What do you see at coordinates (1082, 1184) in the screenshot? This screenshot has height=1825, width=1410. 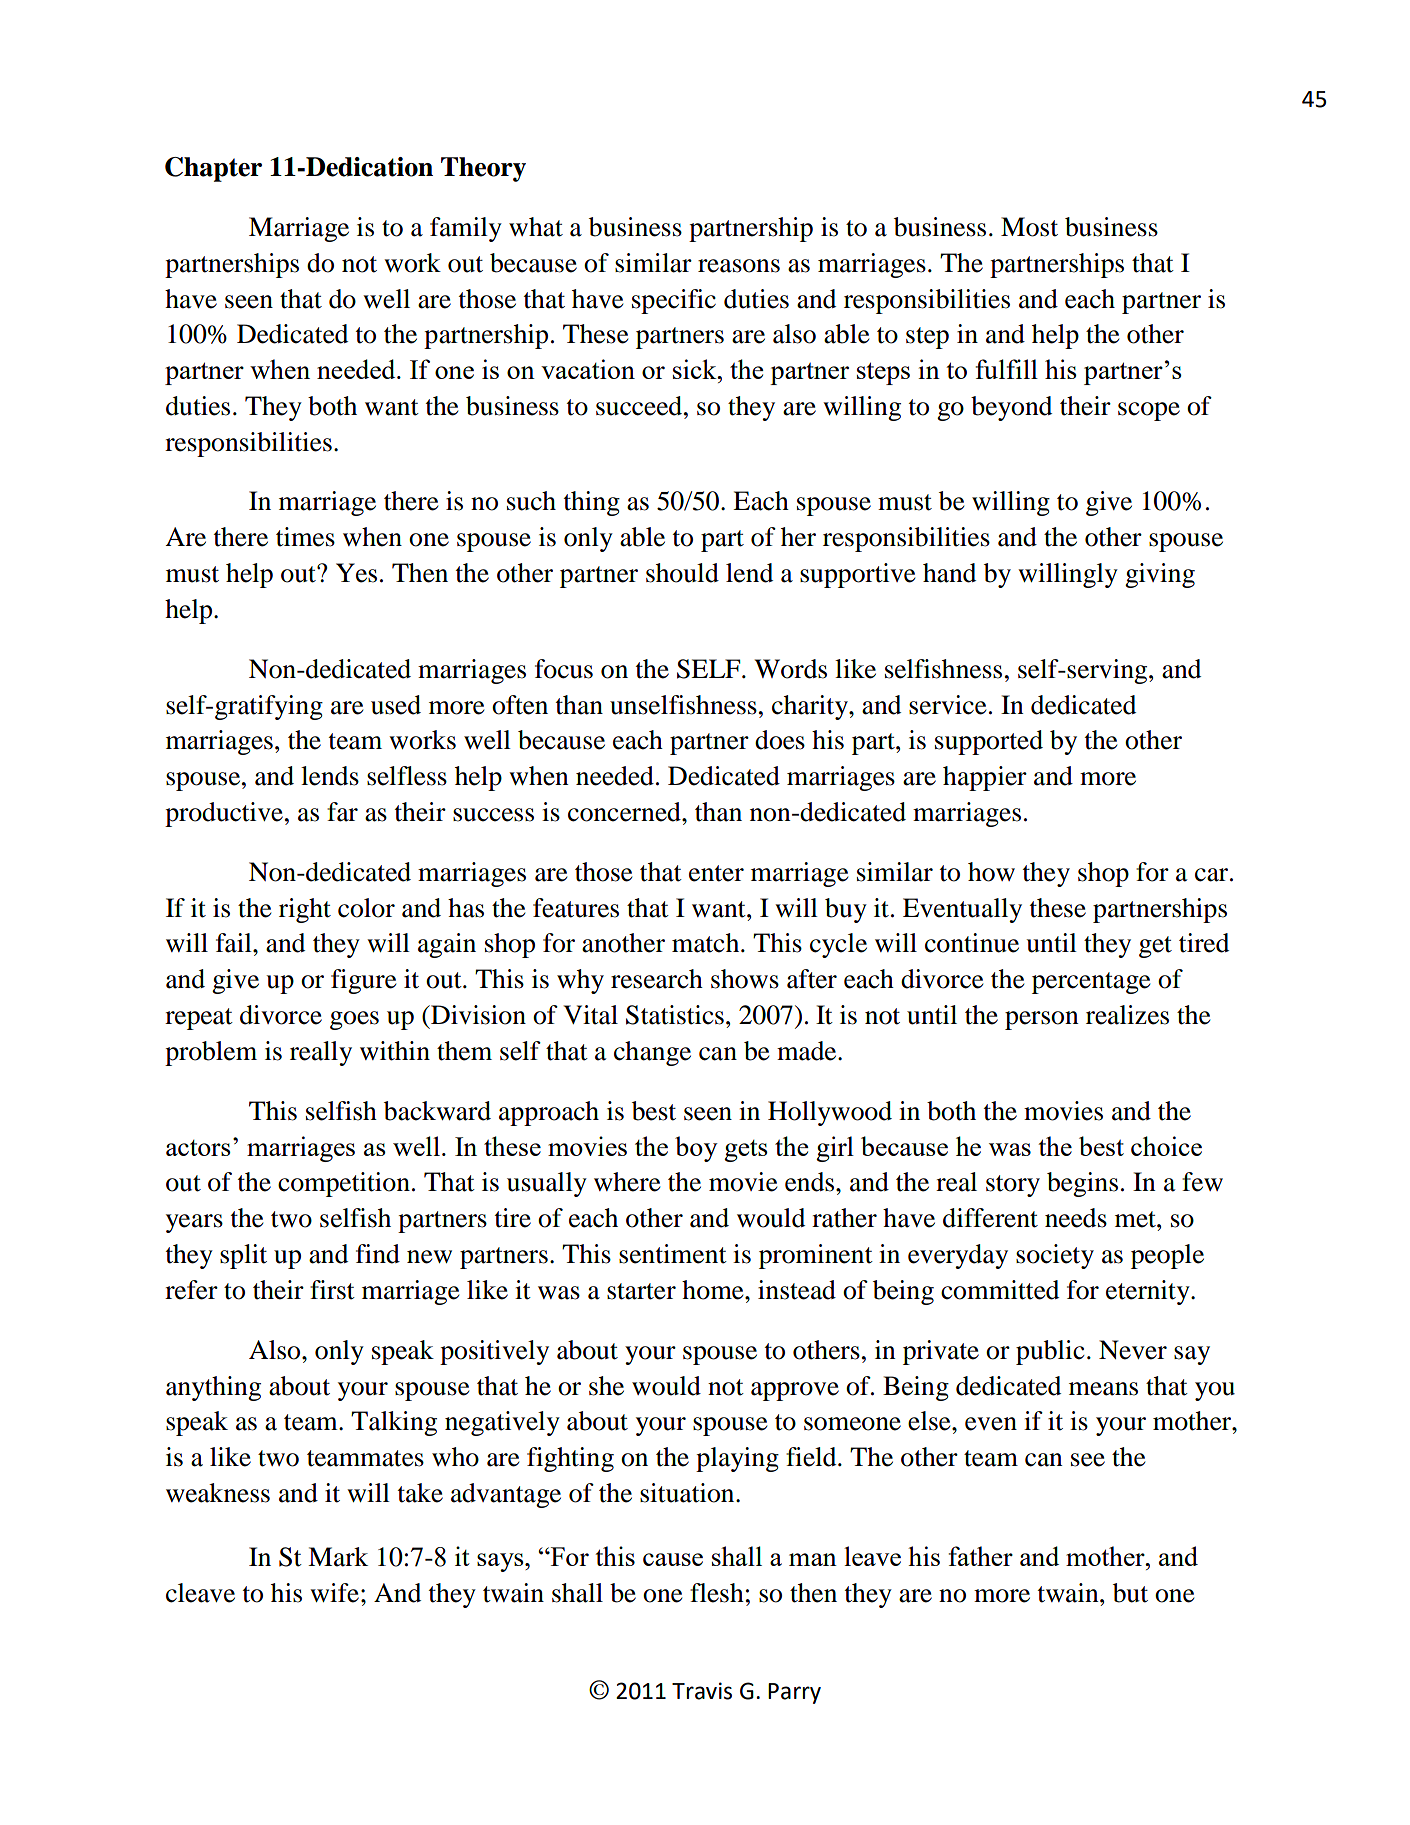 I see `begins` at bounding box center [1082, 1184].
